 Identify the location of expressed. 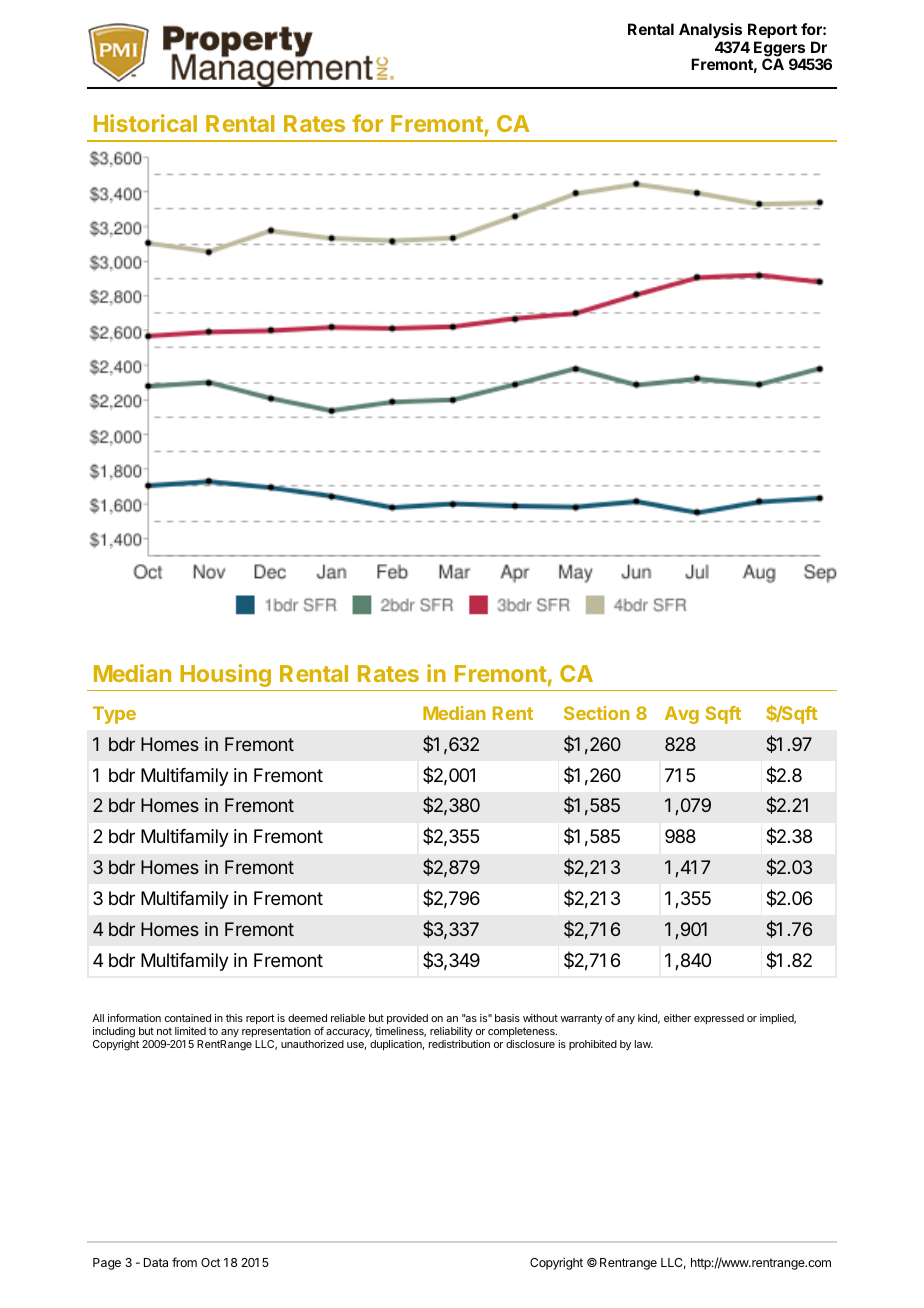
(719, 1019).
